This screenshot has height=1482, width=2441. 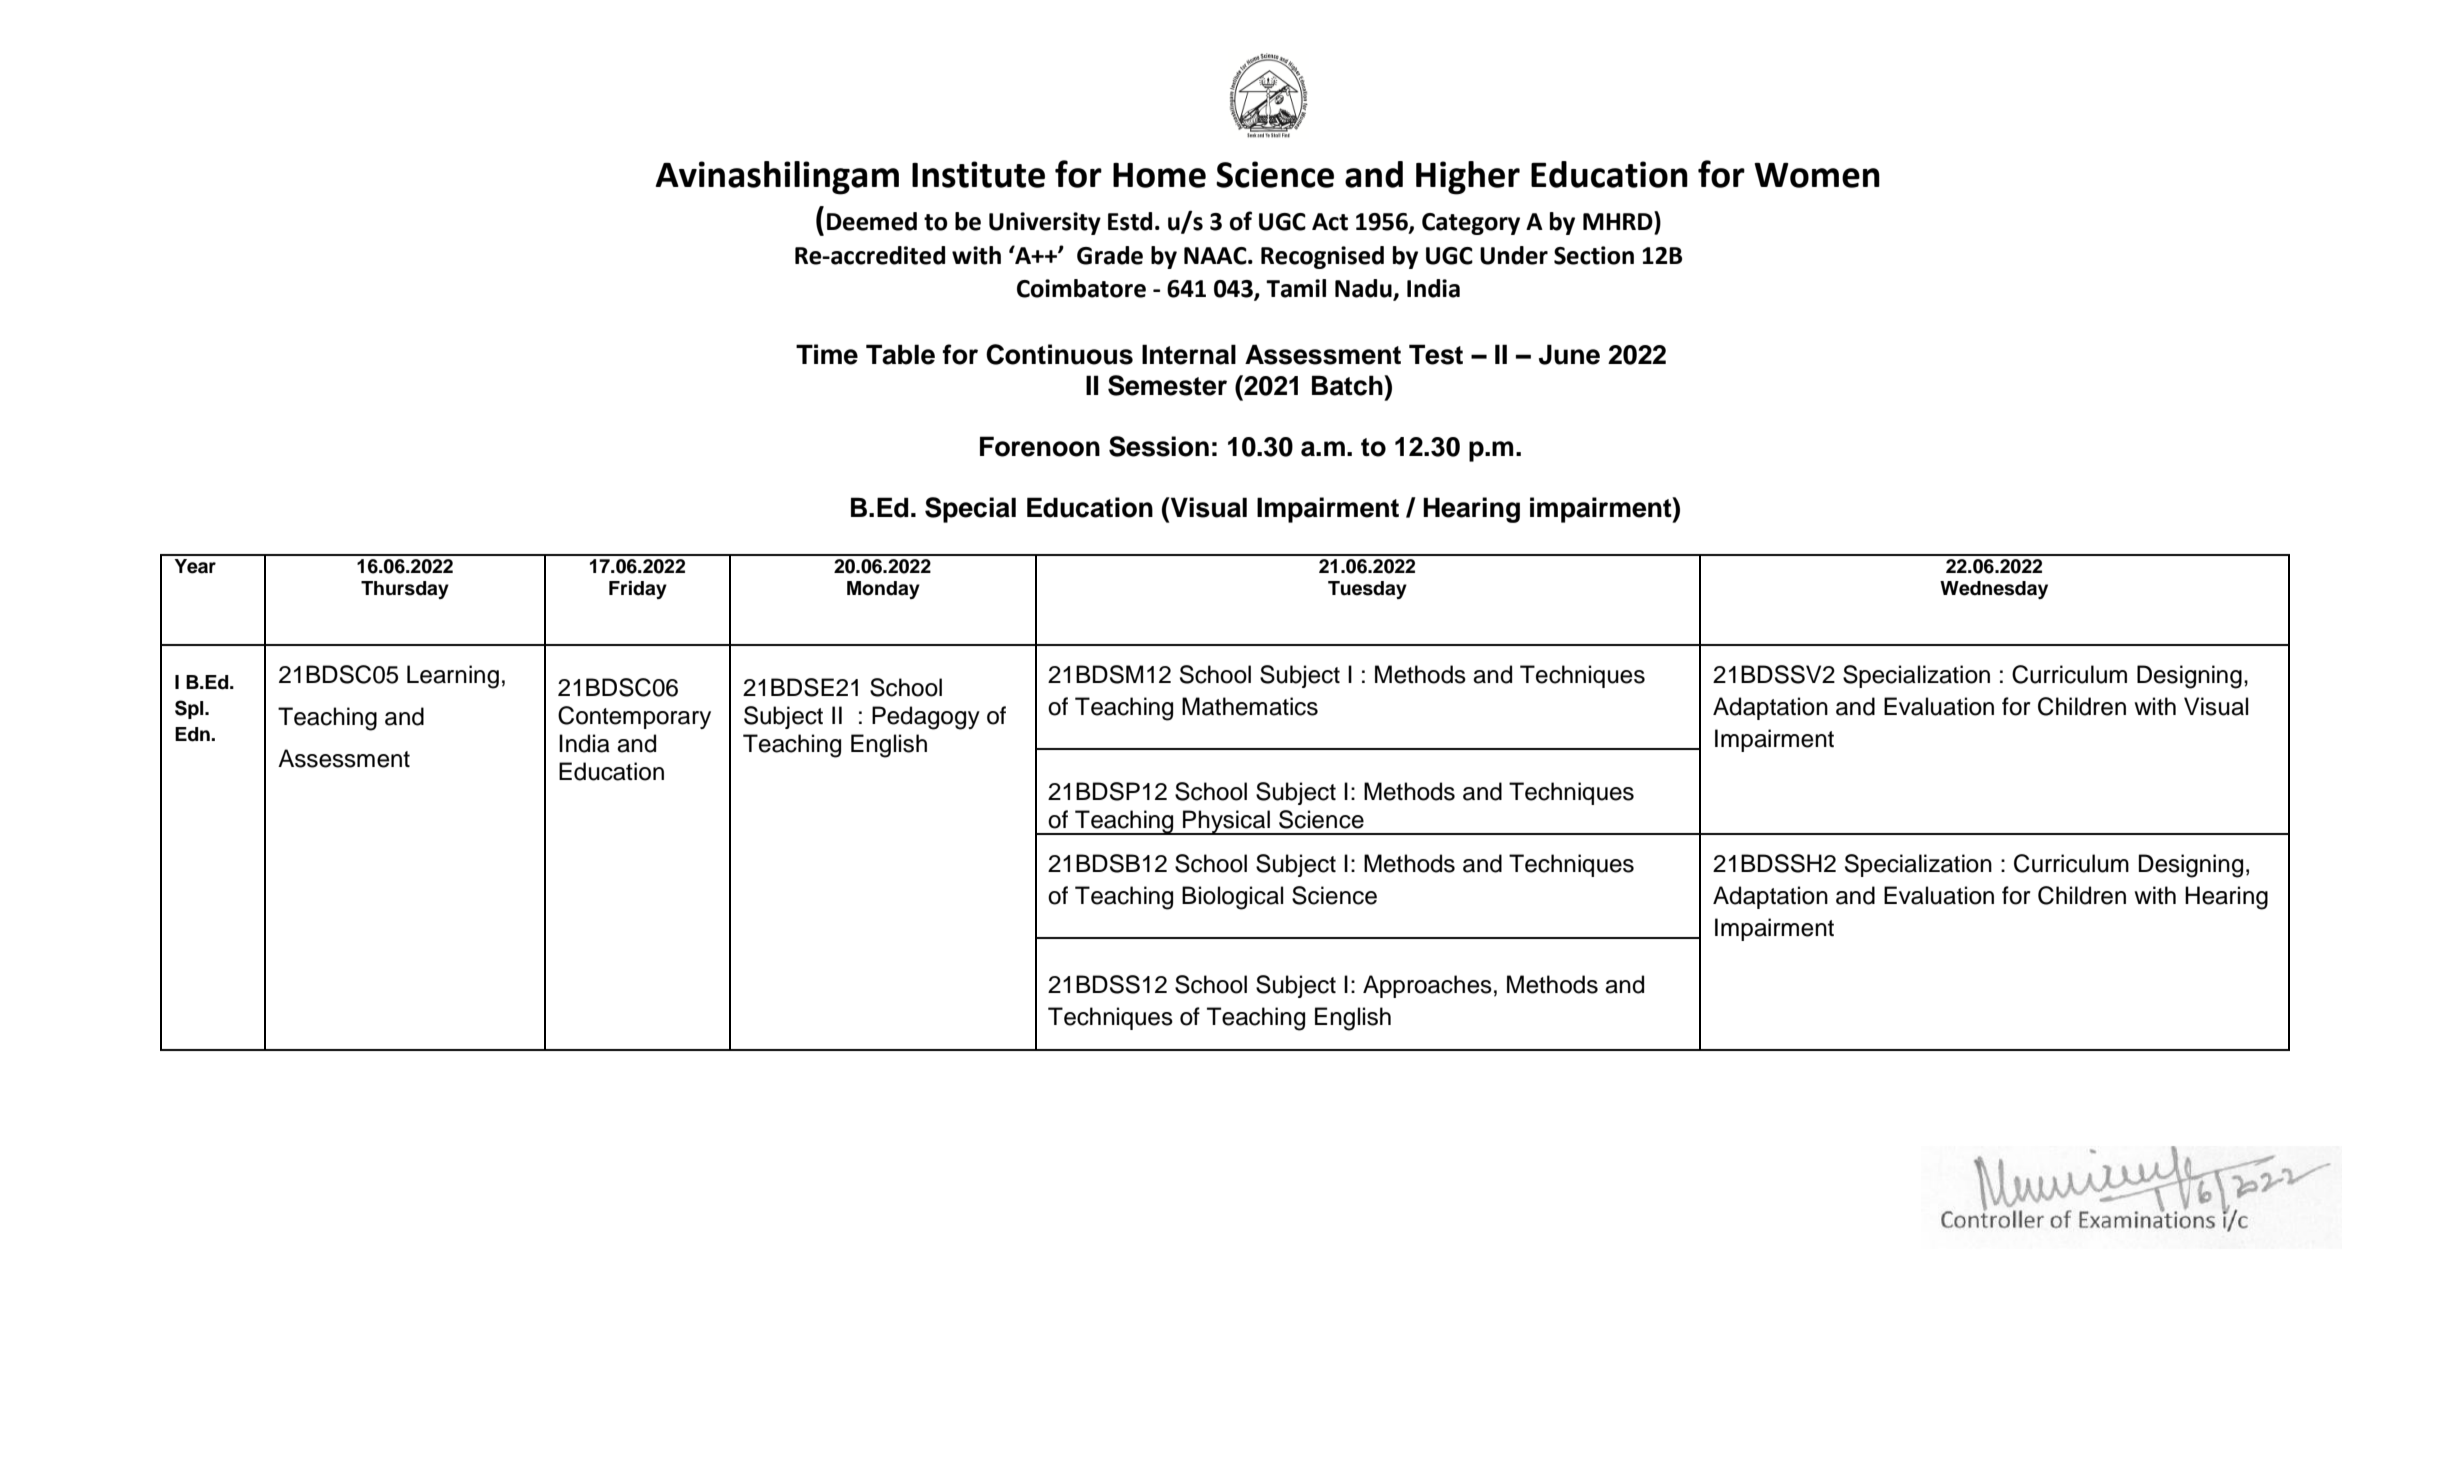 I want to click on Mathematics, so click(x=1250, y=706).
